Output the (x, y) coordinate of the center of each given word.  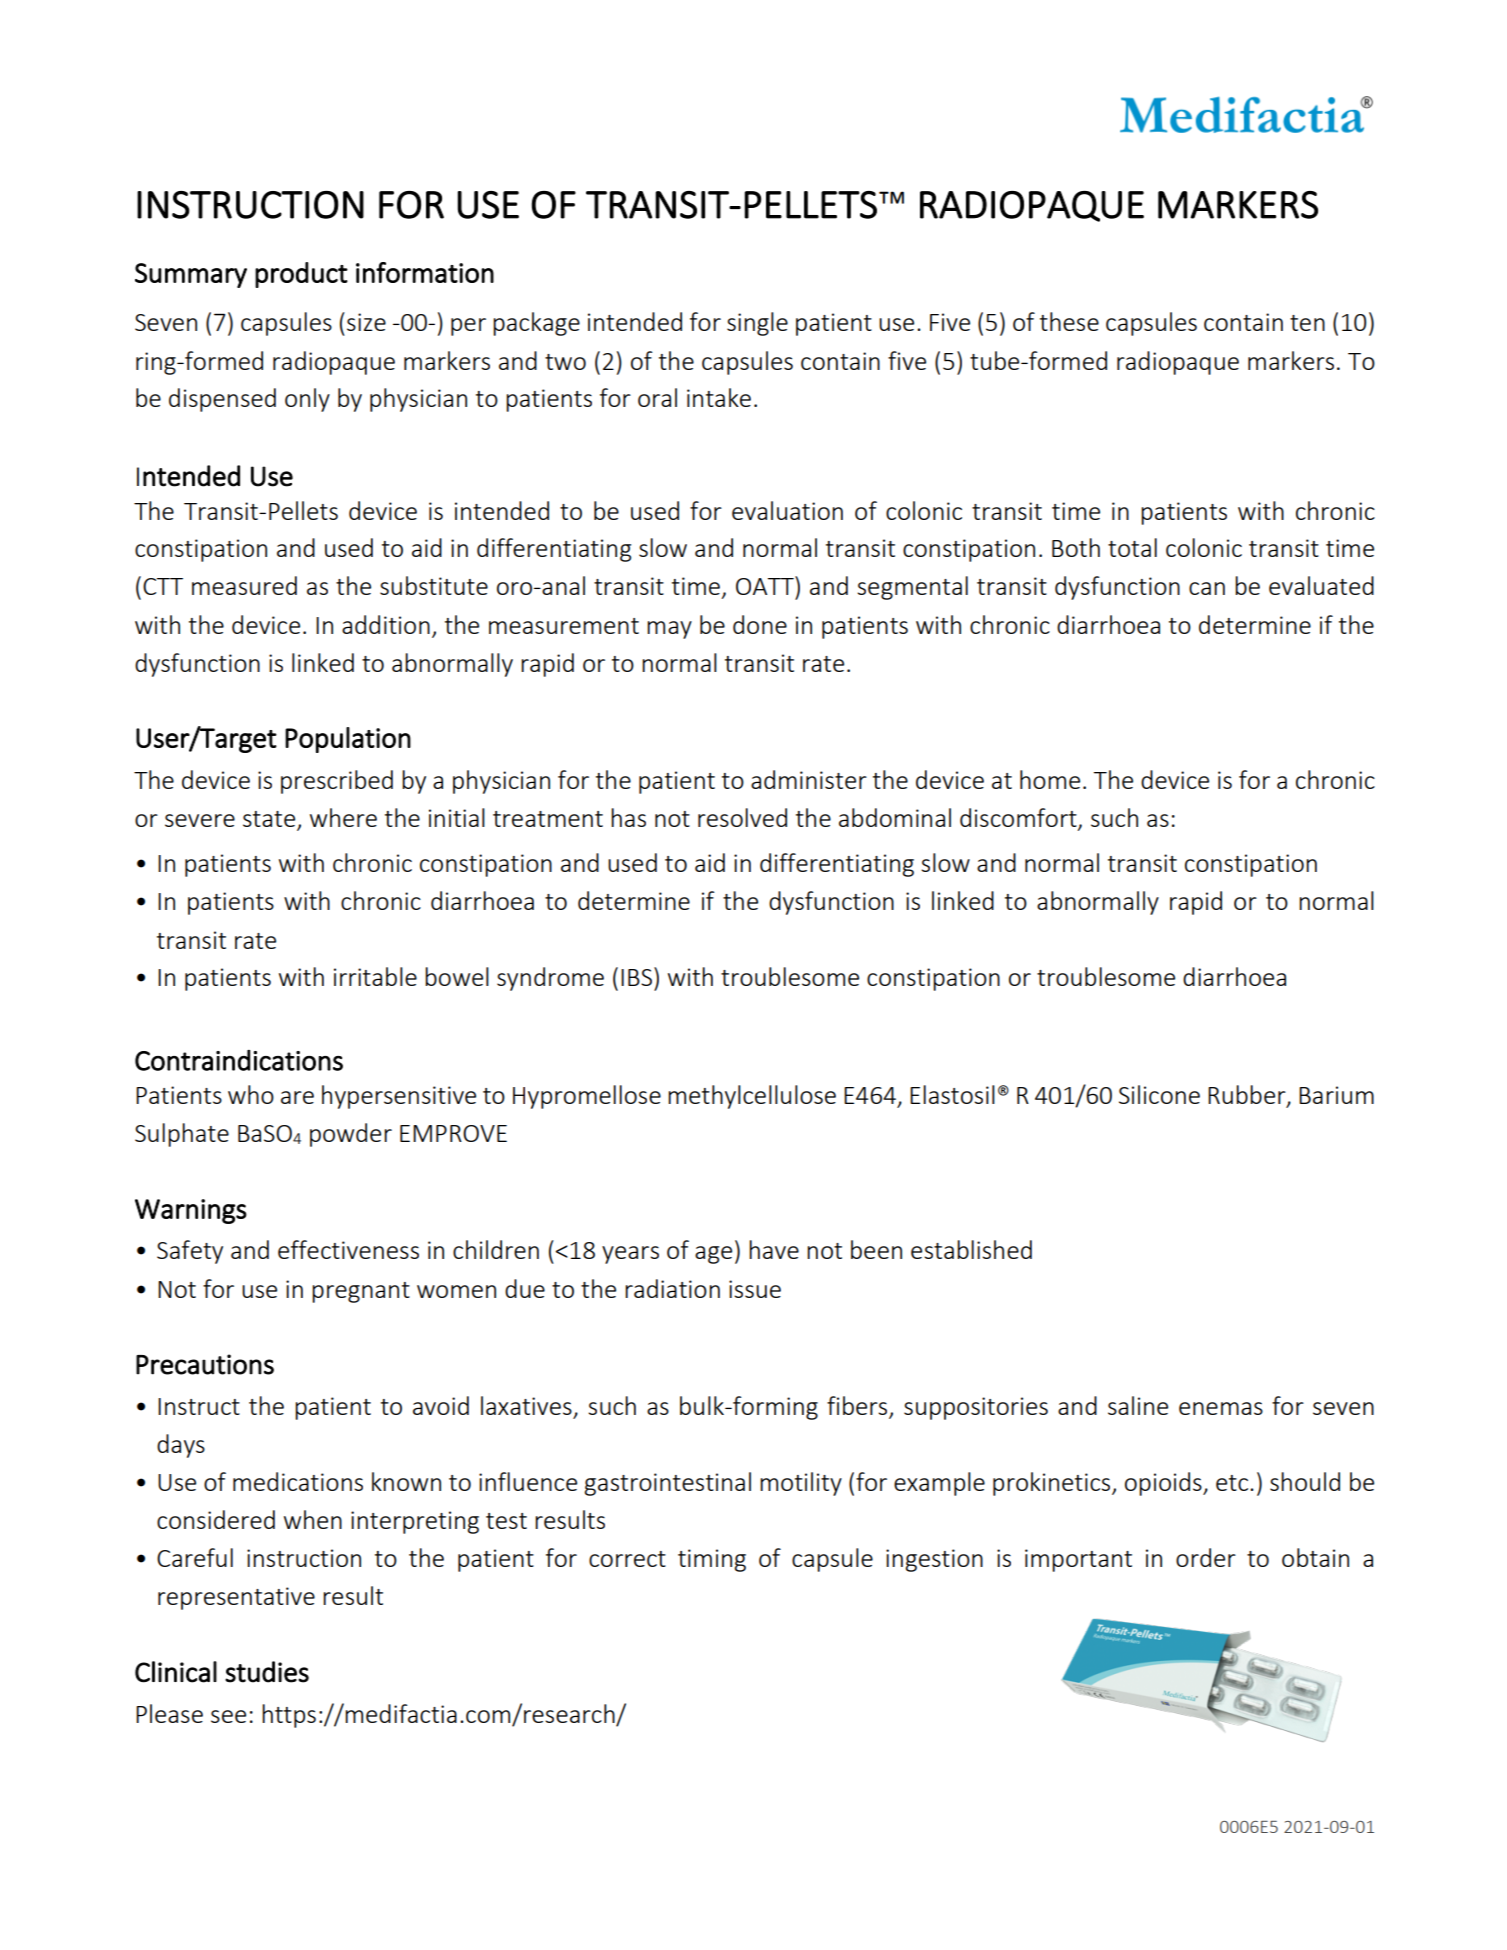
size (366, 322)
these (1069, 321)
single (757, 324)
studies (267, 1672)
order (1206, 1557)
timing (712, 1560)
